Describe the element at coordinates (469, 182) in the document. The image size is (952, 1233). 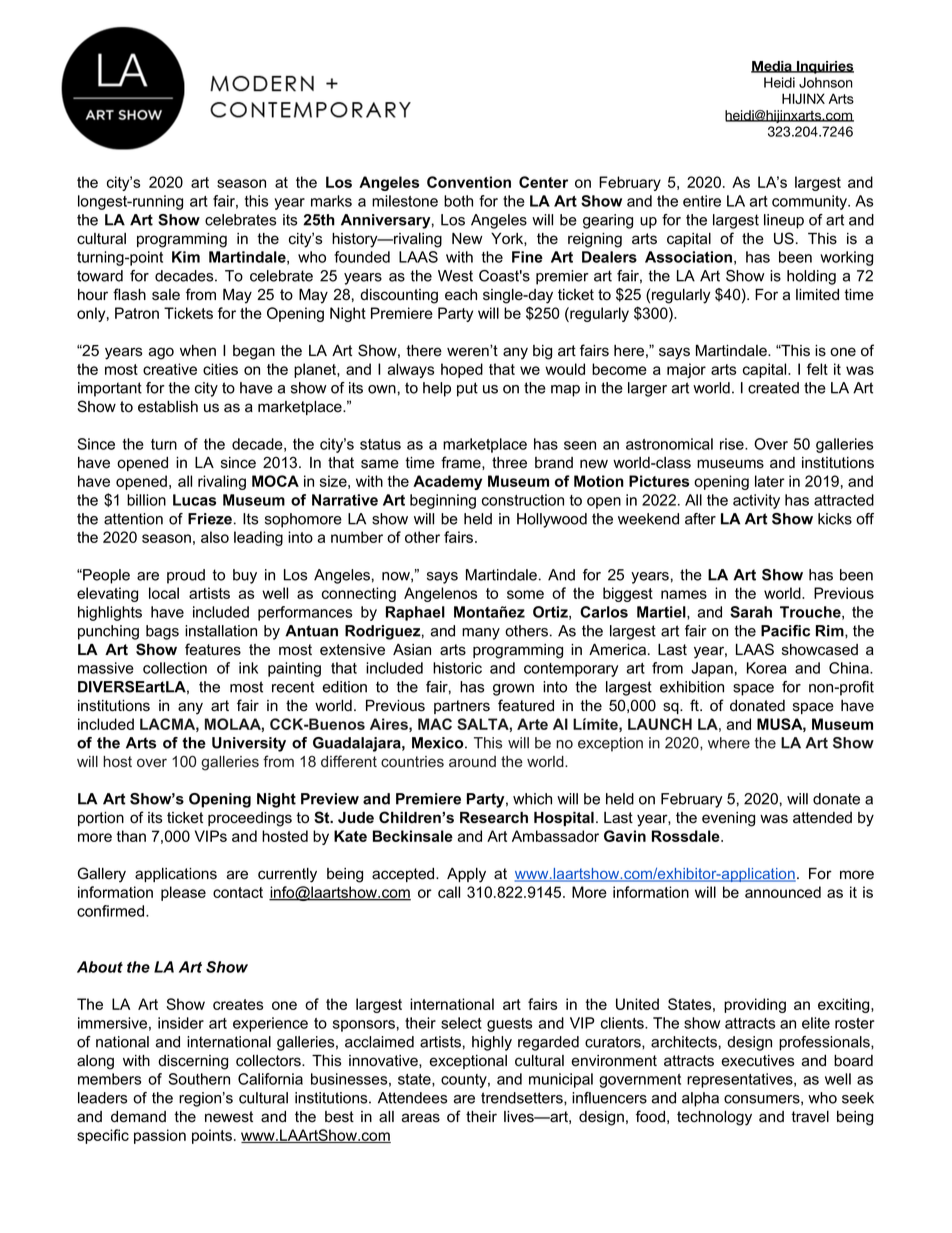
I see `Convention` at that location.
